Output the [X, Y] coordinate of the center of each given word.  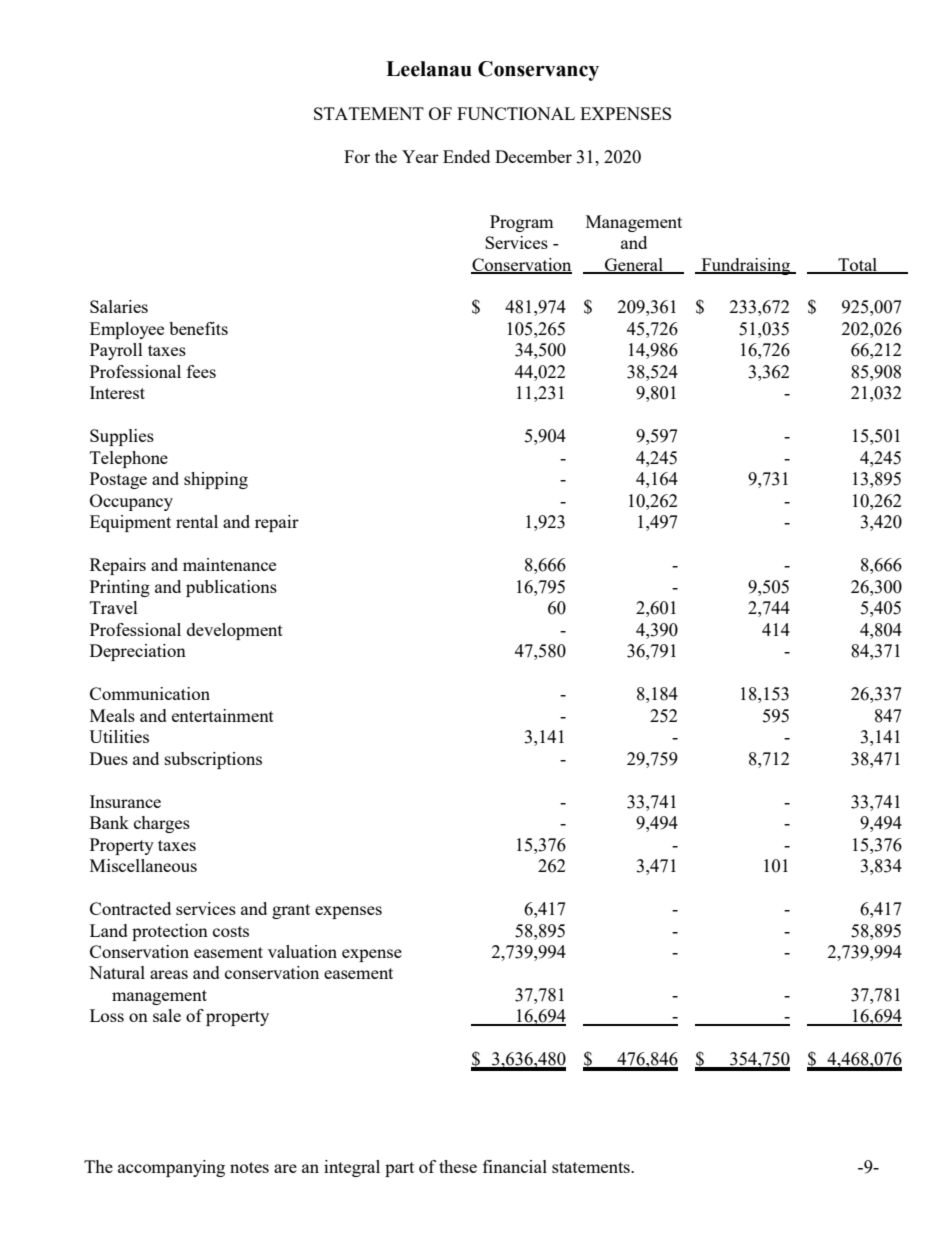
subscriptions [213, 760]
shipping [216, 480]
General [634, 265]
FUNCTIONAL [516, 113]
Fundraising [746, 266]
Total [858, 265]
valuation [302, 951]
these [458, 1166]
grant [291, 911]
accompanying [171, 1168]
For [357, 156]
